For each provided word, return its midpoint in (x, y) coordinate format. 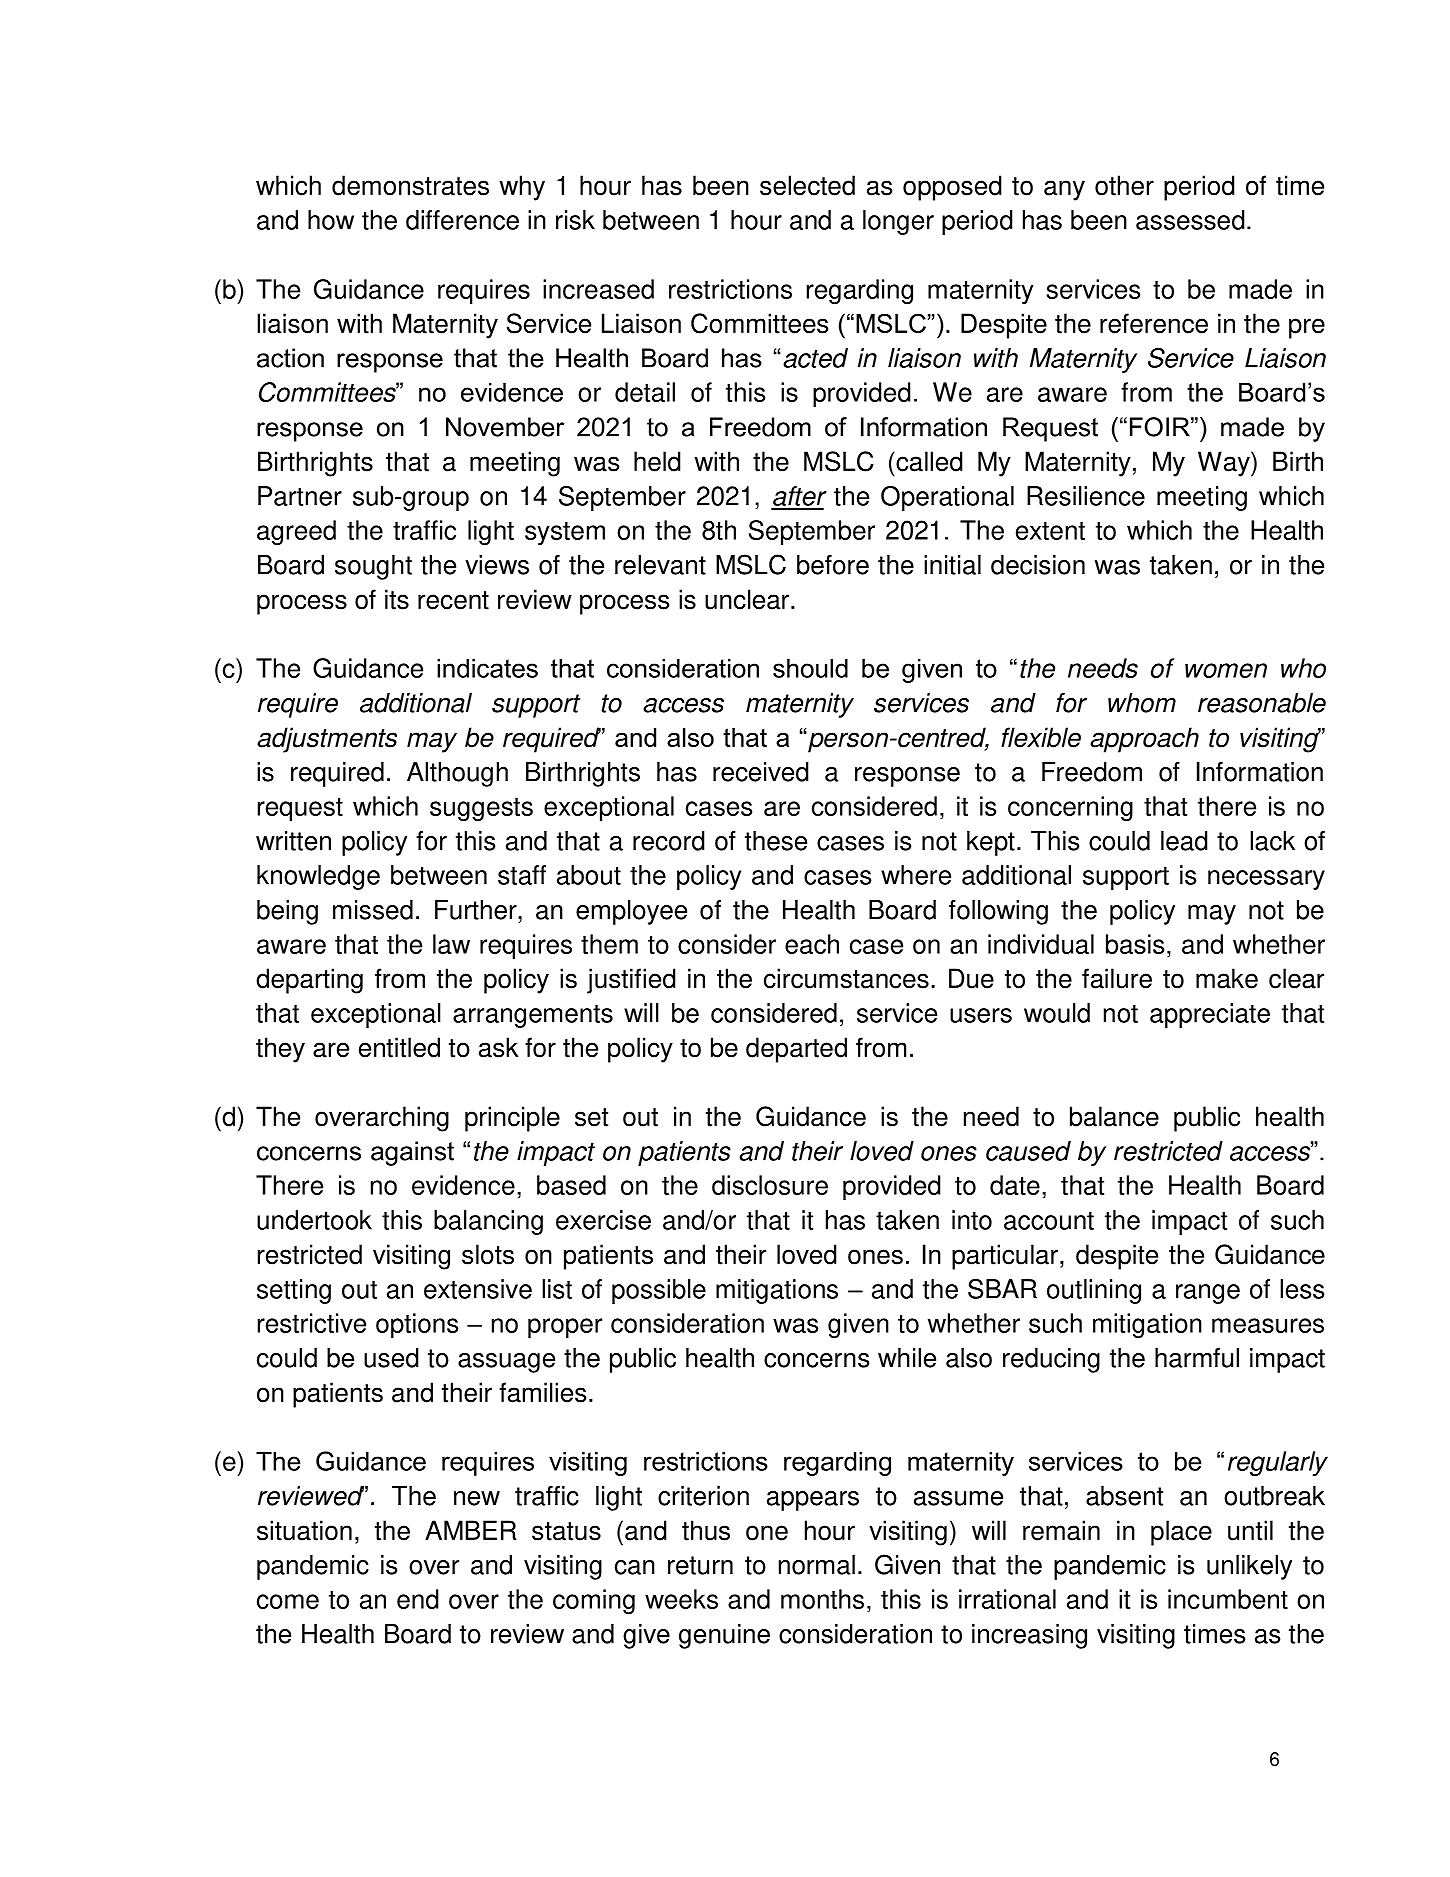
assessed (1190, 220)
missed (373, 910)
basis (1135, 944)
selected (807, 185)
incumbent (1228, 1599)
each (812, 944)
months (822, 1599)
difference (462, 220)
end (418, 1599)
